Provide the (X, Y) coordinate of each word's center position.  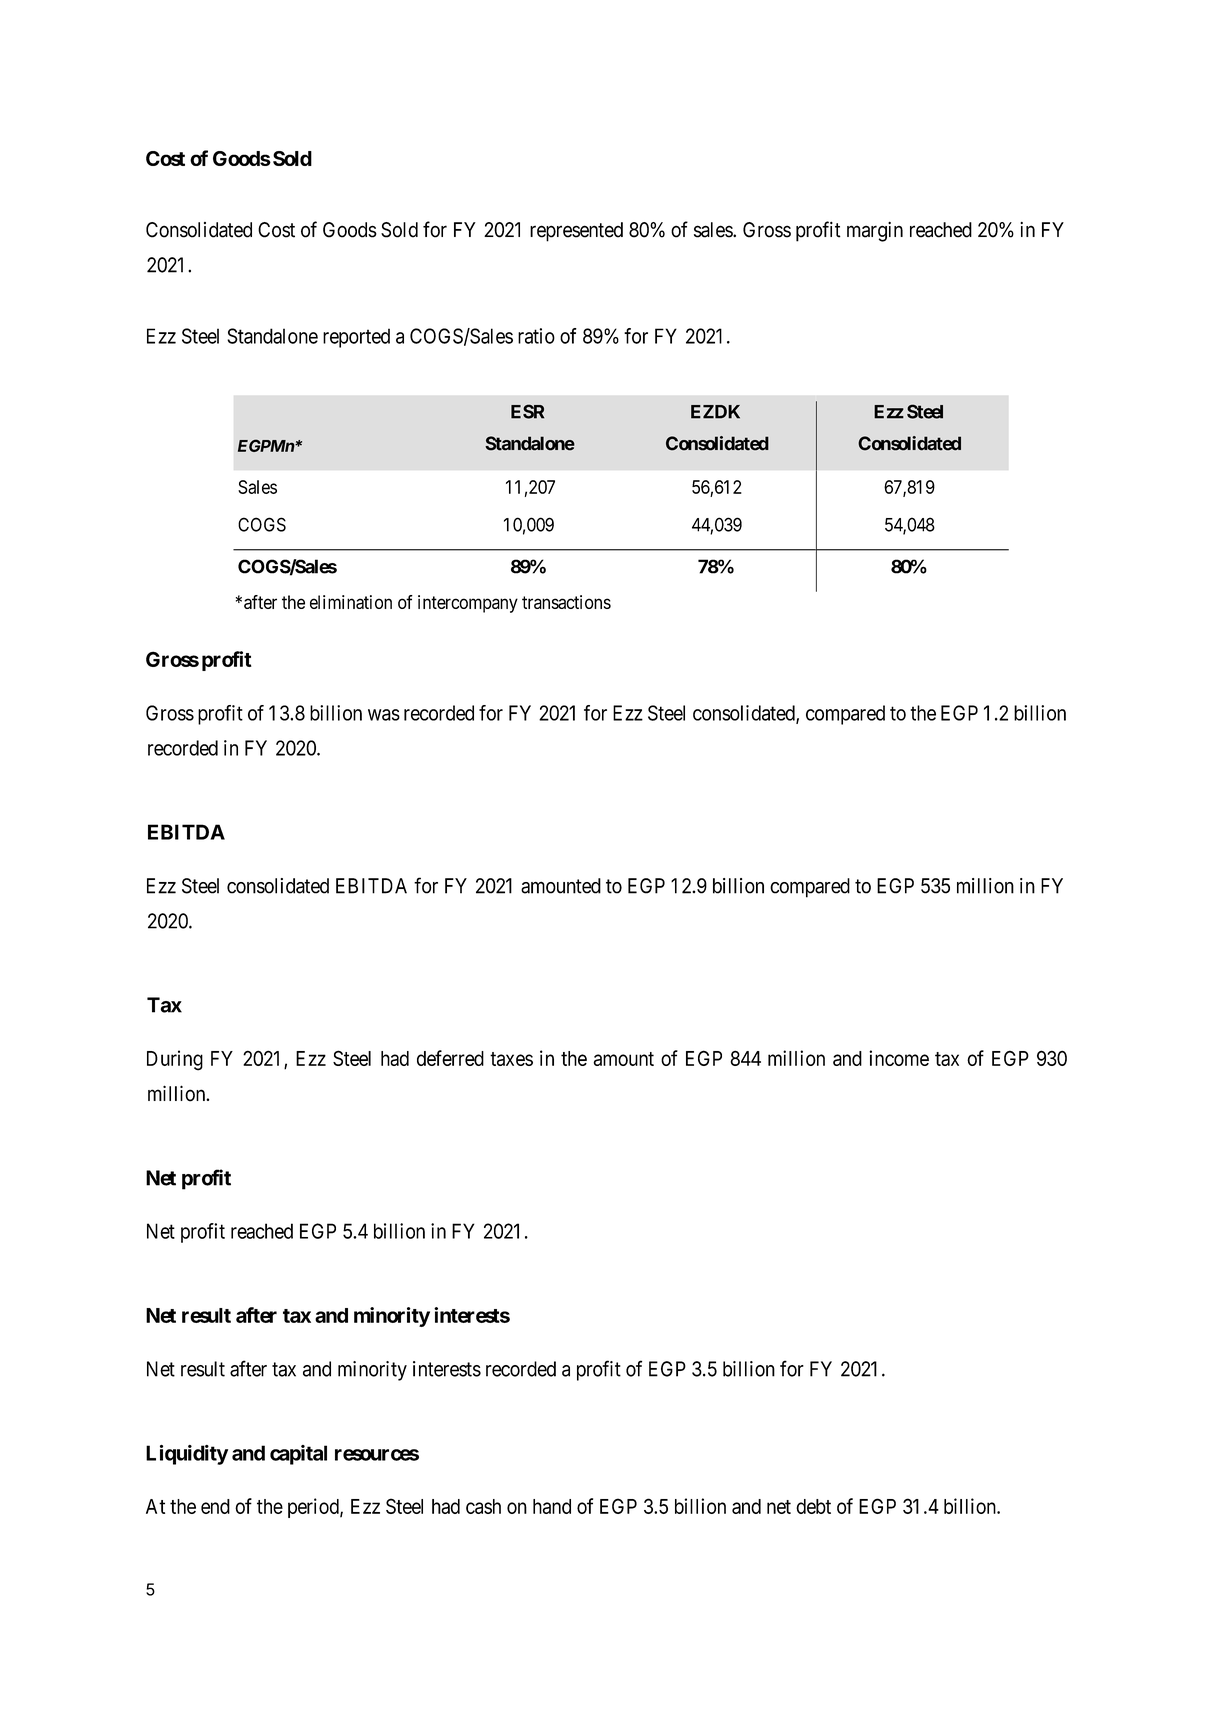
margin (875, 231)
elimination (351, 602)
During (175, 1060)
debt (813, 1506)
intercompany (468, 604)
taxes (511, 1059)
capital (298, 1455)
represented (576, 232)
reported (356, 338)
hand (552, 1506)
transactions (566, 602)
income (899, 1058)
